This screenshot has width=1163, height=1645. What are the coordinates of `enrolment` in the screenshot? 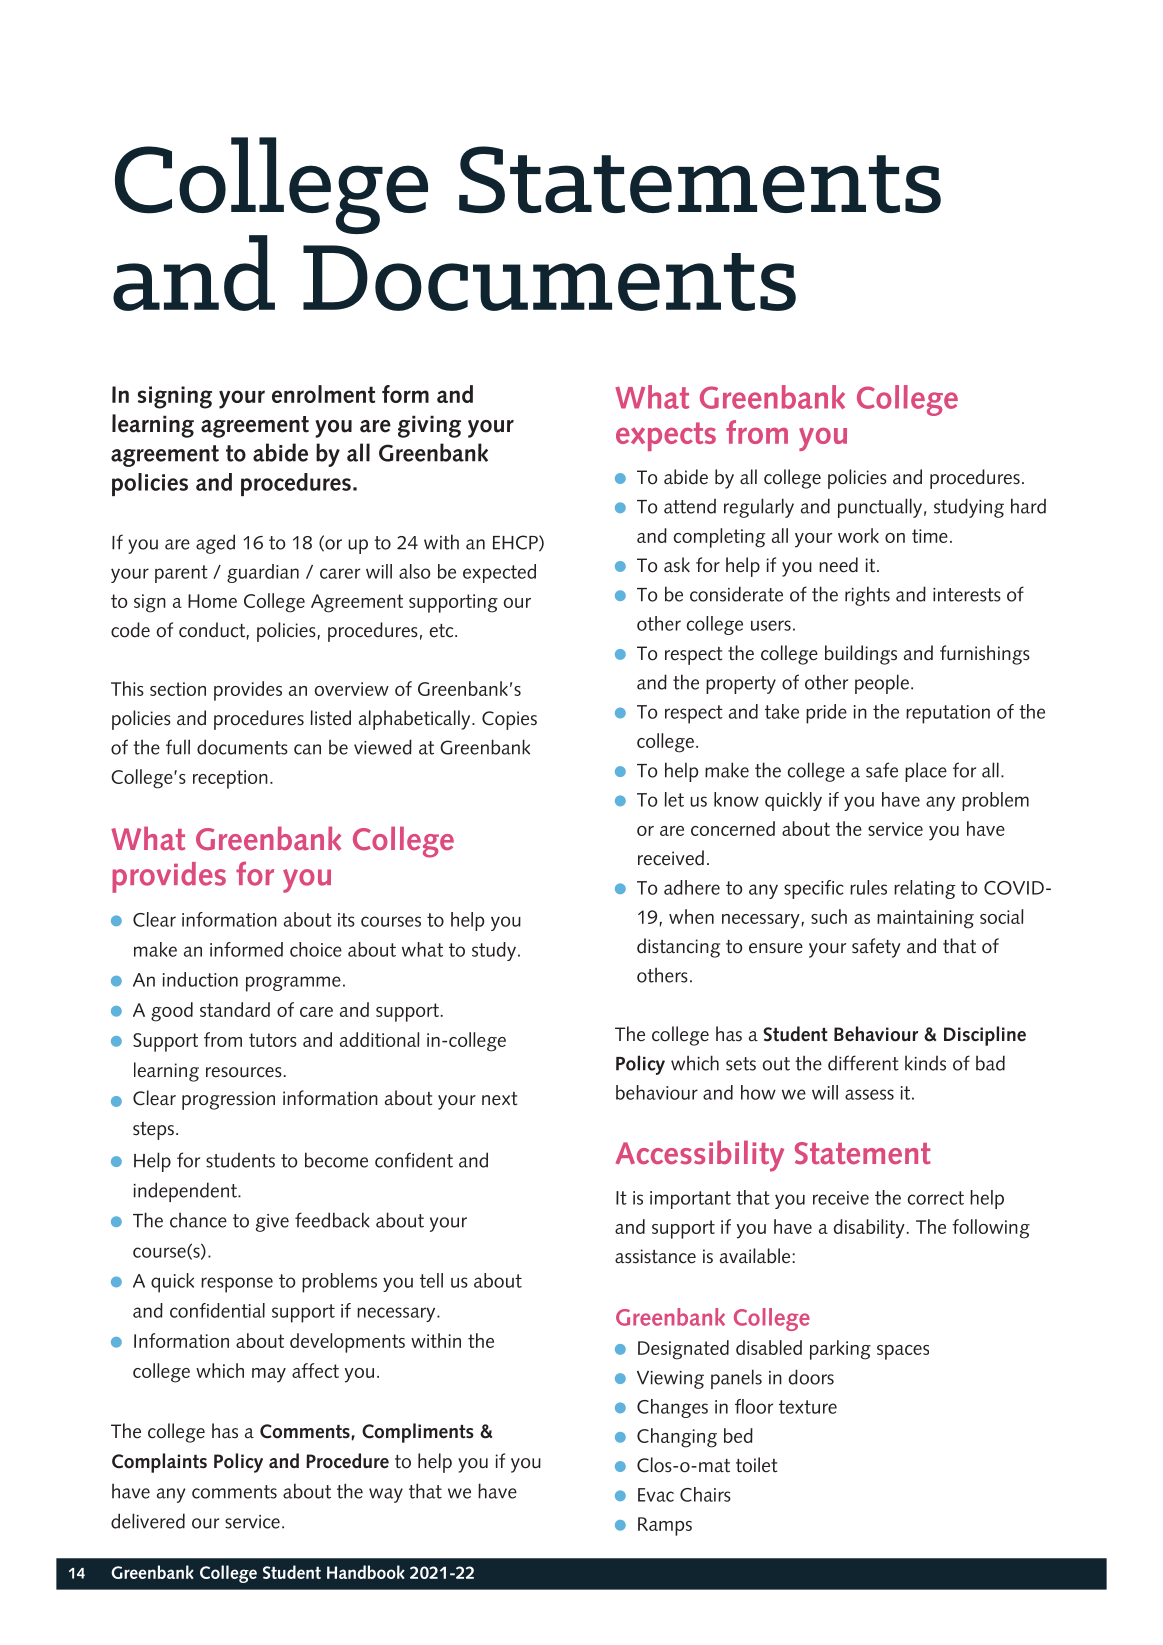 It's located at (323, 394).
